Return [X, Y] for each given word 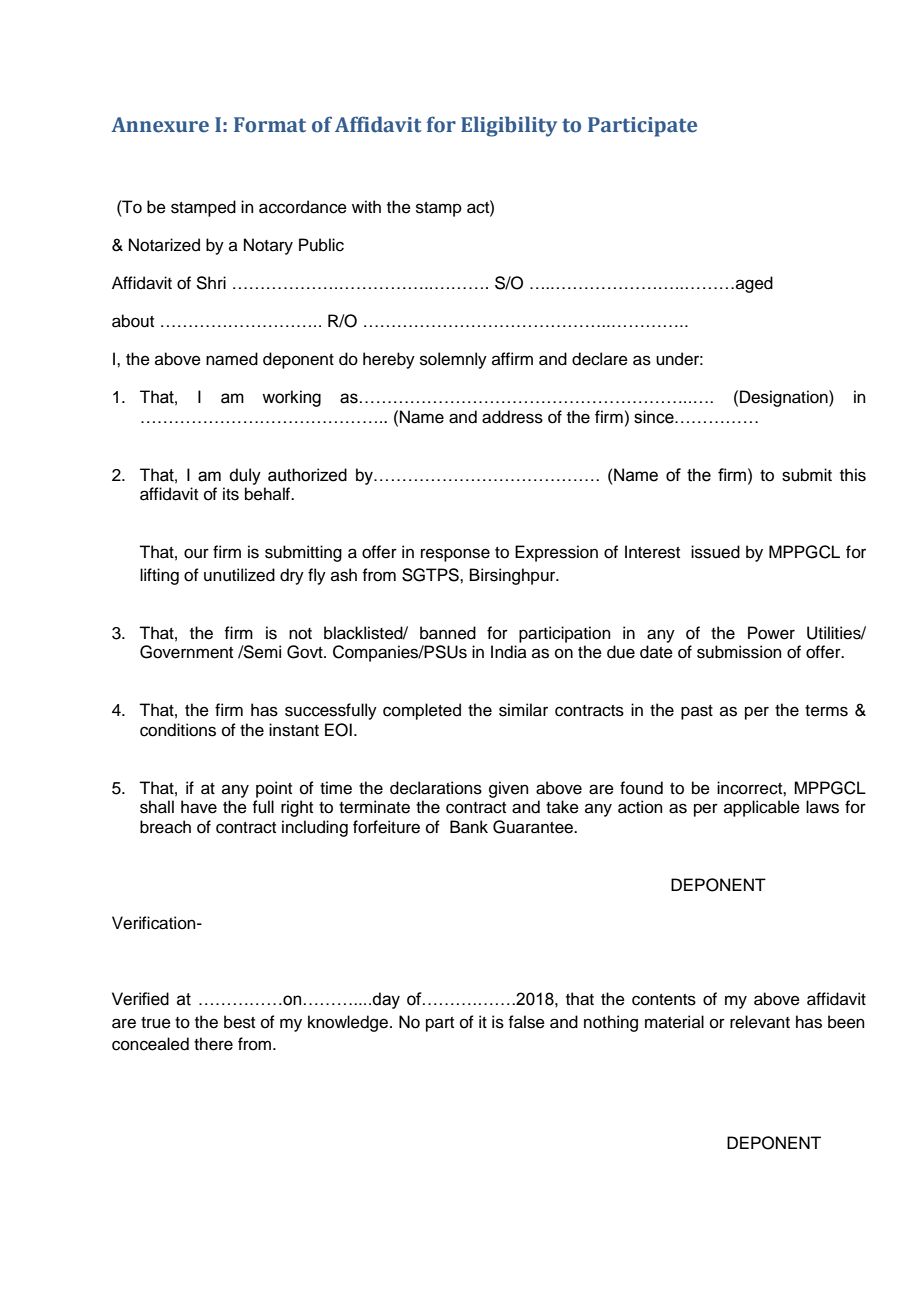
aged [754, 284]
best [239, 1022]
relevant [760, 1022]
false [526, 1022]
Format [270, 125]
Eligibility [509, 126]
